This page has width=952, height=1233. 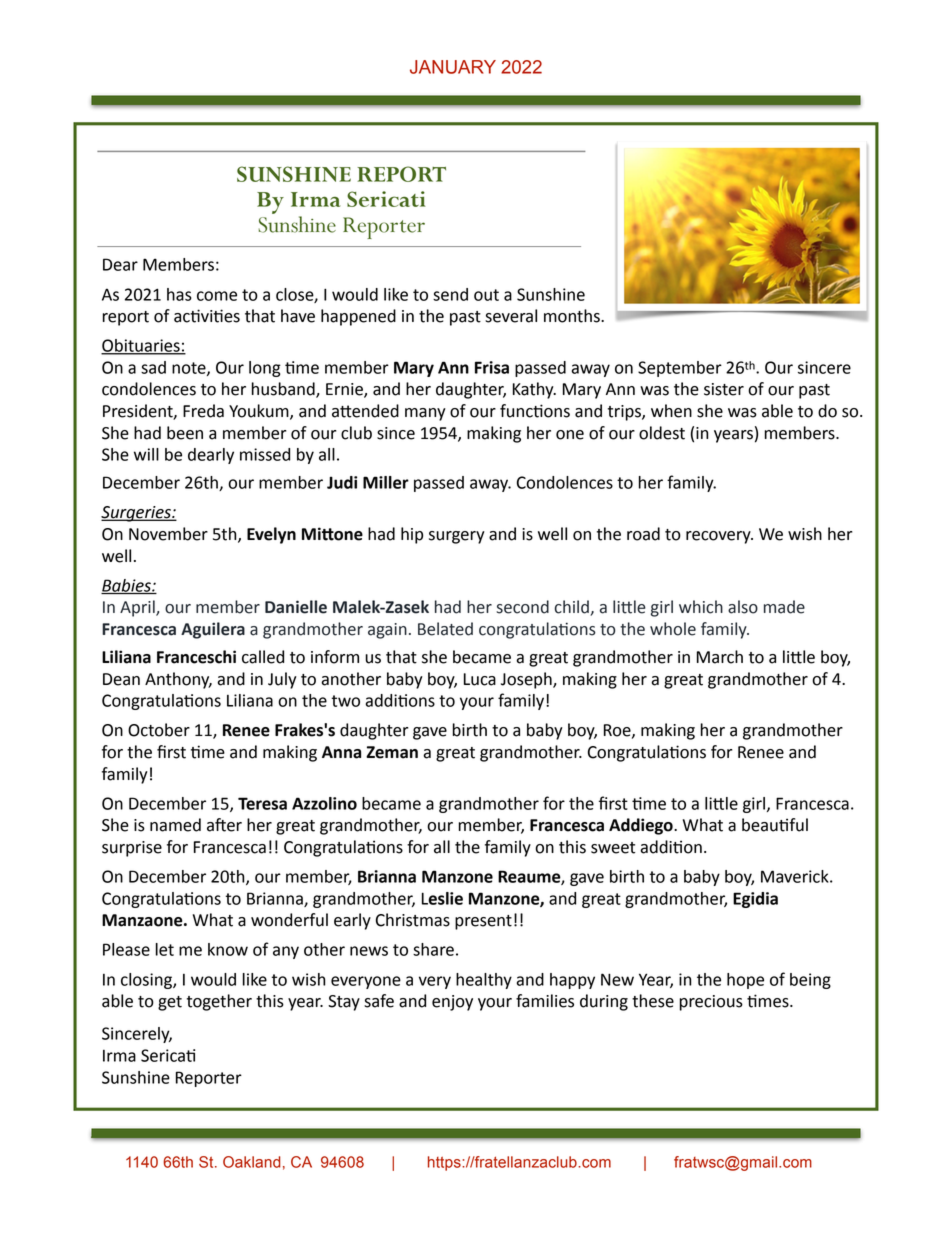 I want to click on months, so click(x=573, y=316).
